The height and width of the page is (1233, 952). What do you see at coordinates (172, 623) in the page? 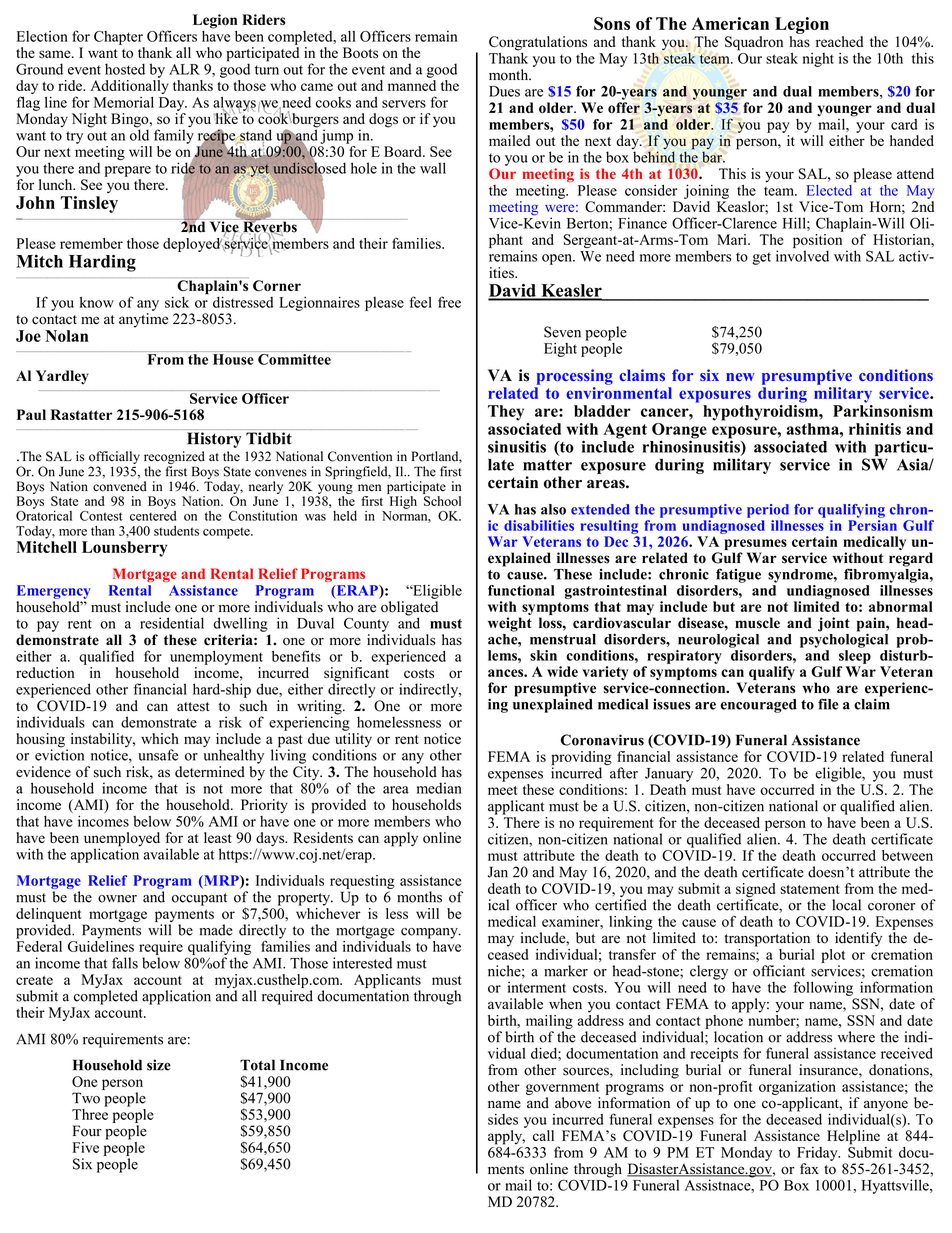
I see `residential` at bounding box center [172, 623].
